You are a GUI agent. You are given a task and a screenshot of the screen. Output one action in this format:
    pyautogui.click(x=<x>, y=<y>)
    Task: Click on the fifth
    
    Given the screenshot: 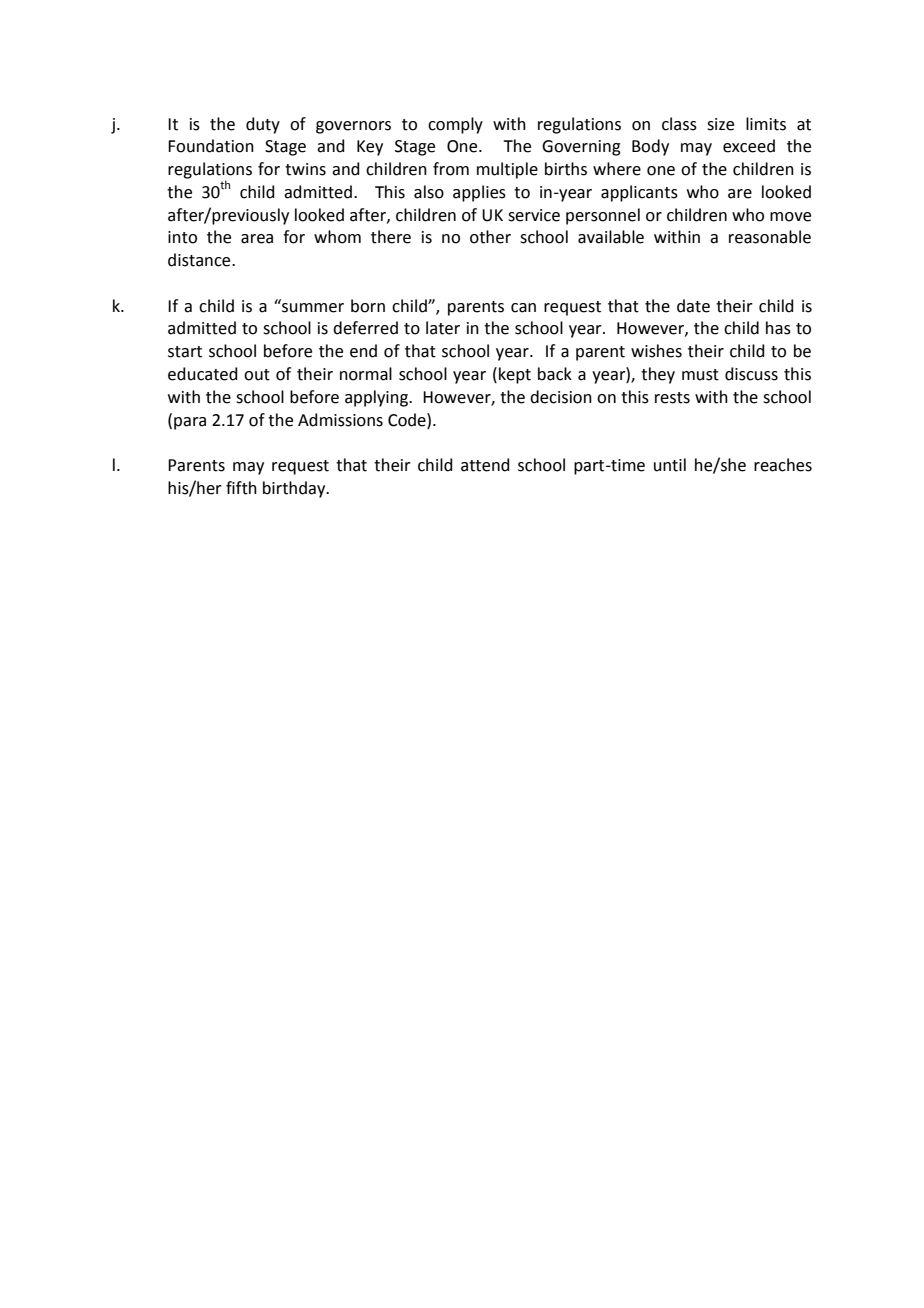 What is the action you would take?
    pyautogui.click(x=241, y=488)
